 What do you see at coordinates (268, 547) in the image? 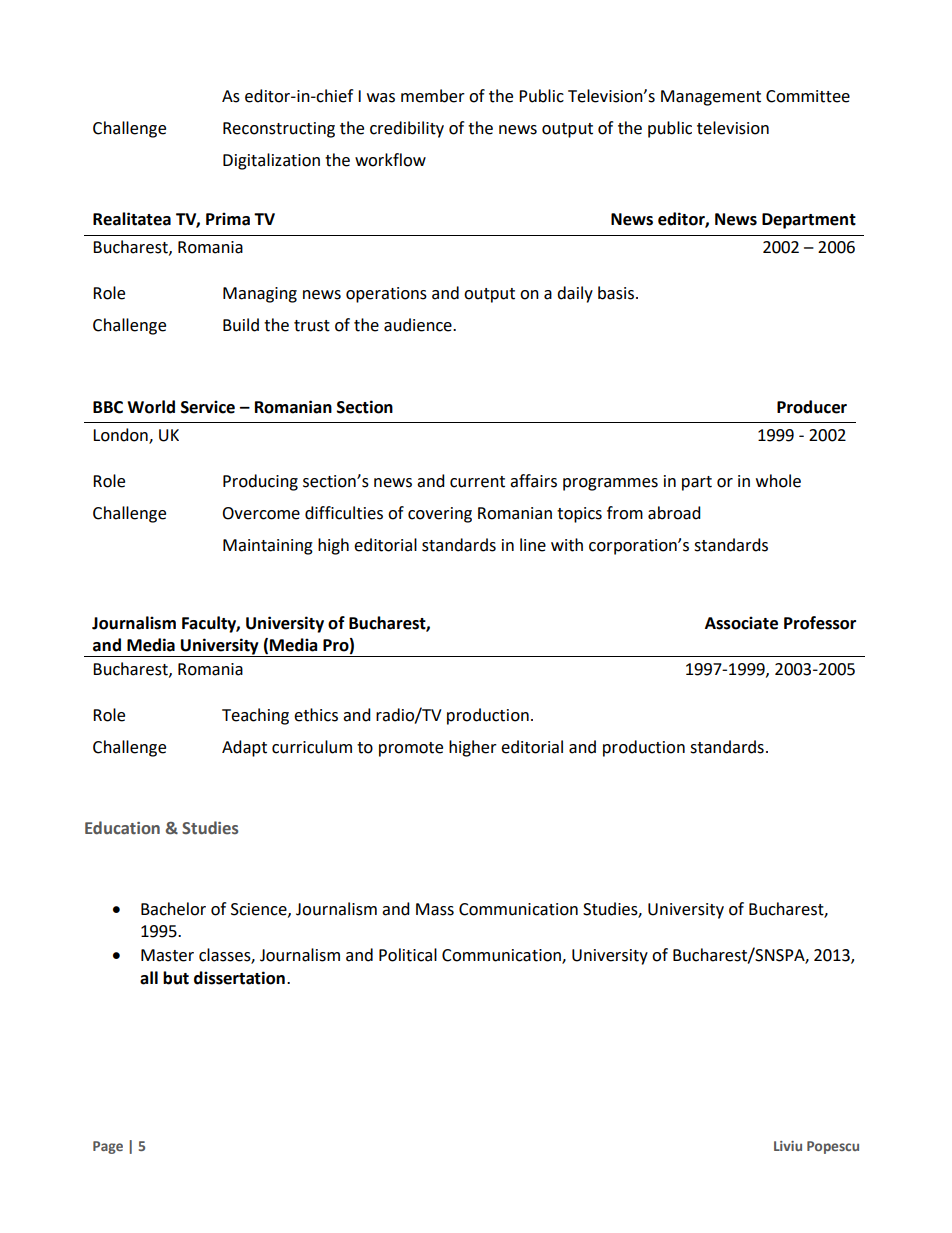
I see `Maintaining` at bounding box center [268, 547].
